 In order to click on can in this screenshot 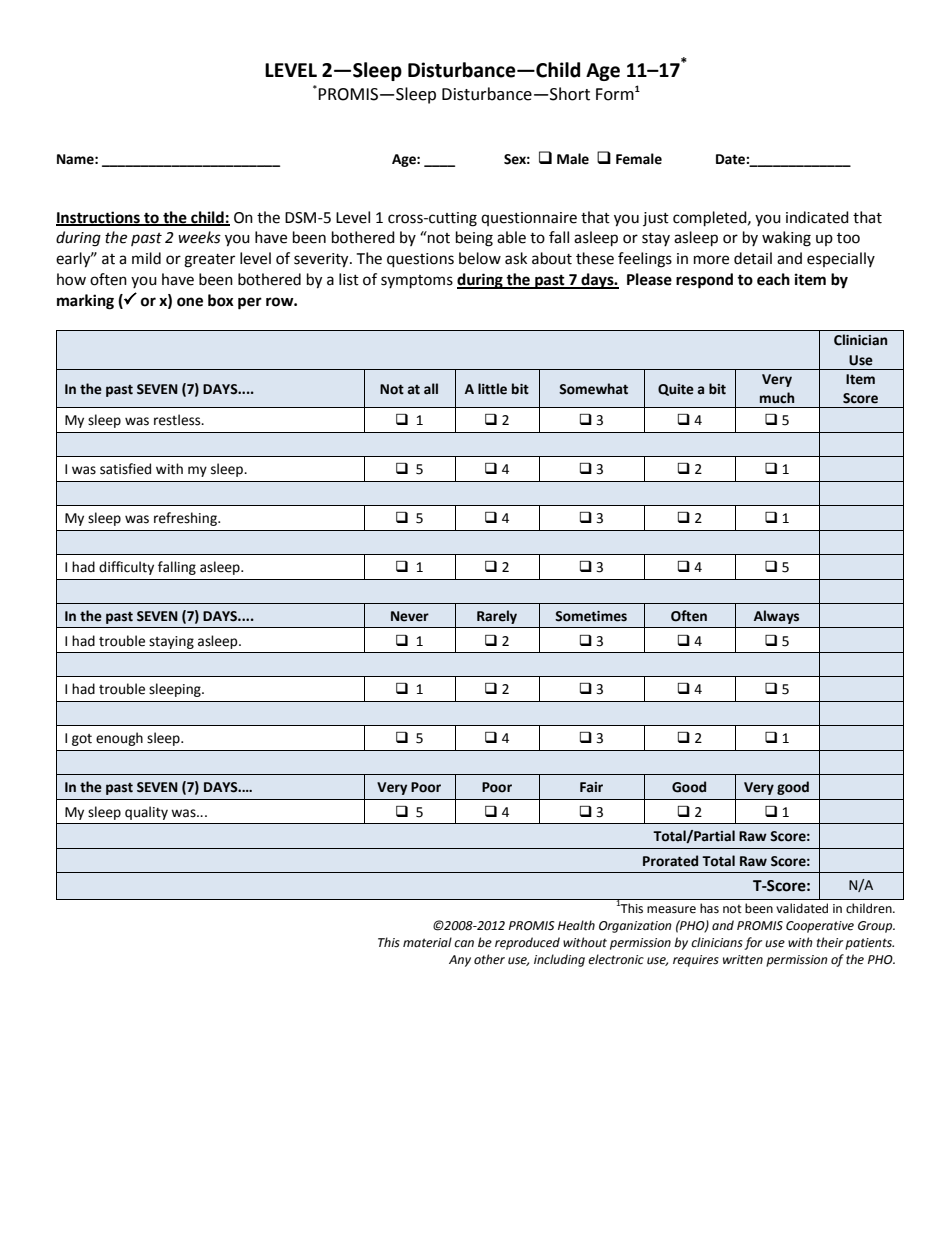, I will do `click(464, 943)`.
